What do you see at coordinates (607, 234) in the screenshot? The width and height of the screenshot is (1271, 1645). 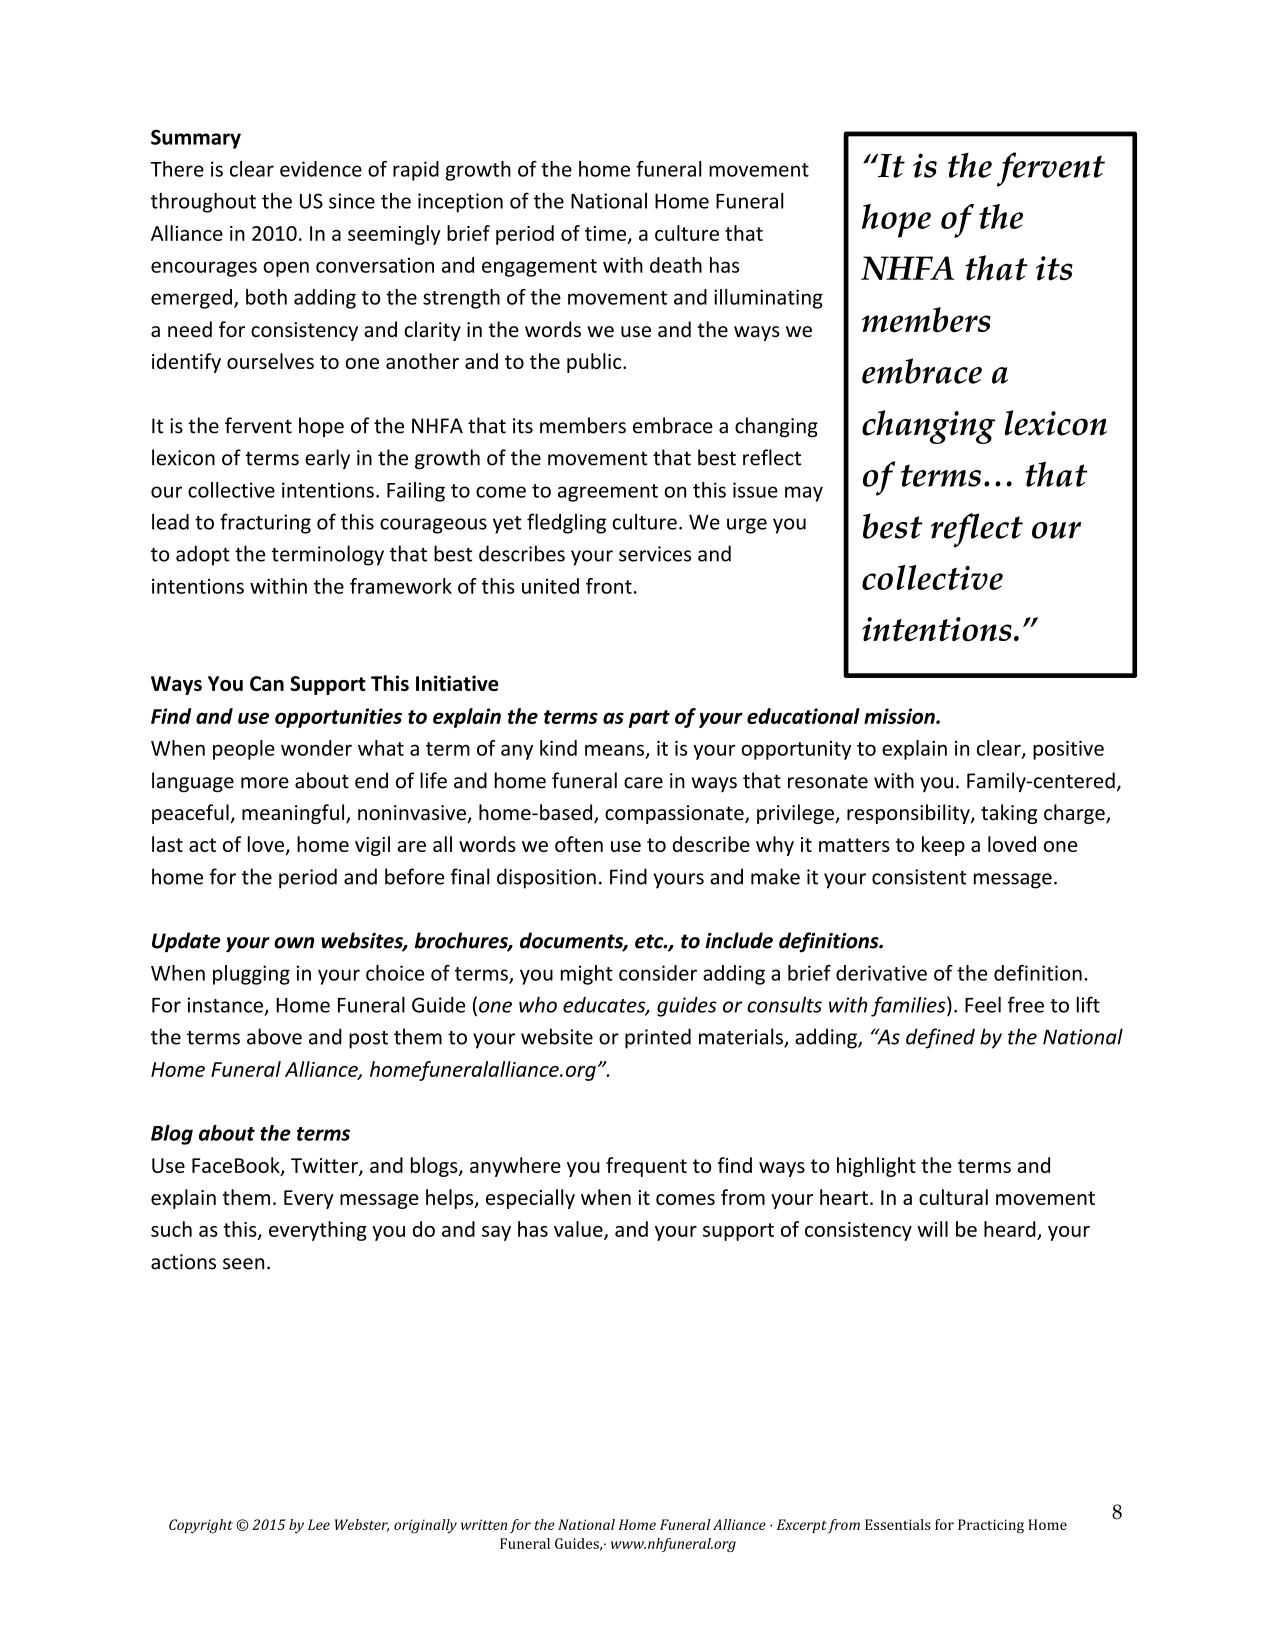 I see `time` at bounding box center [607, 234].
